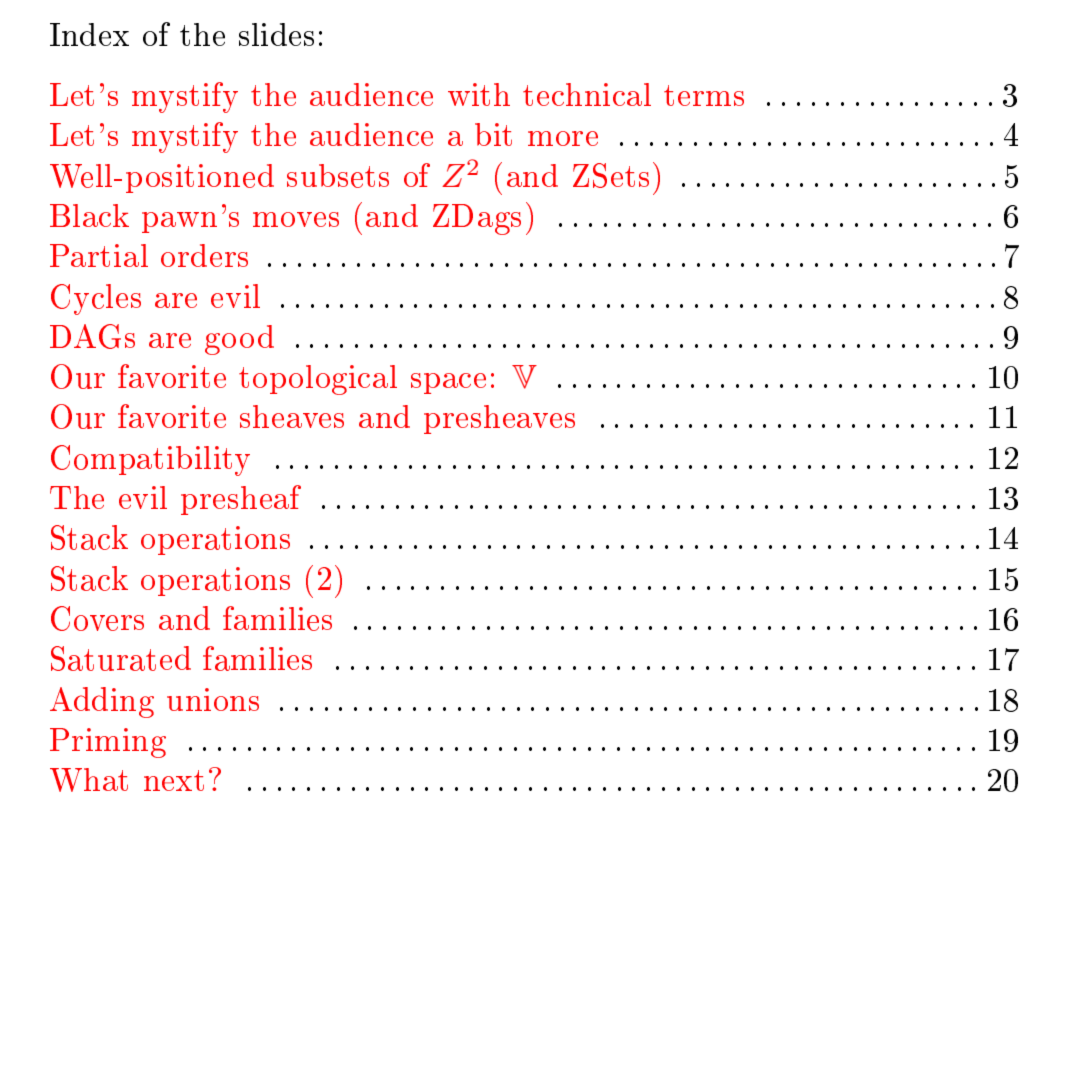 Image resolution: width=1092 pixels, height=1092 pixels. Describe the element at coordinates (587, 94) in the page. I see `technical` at that location.
